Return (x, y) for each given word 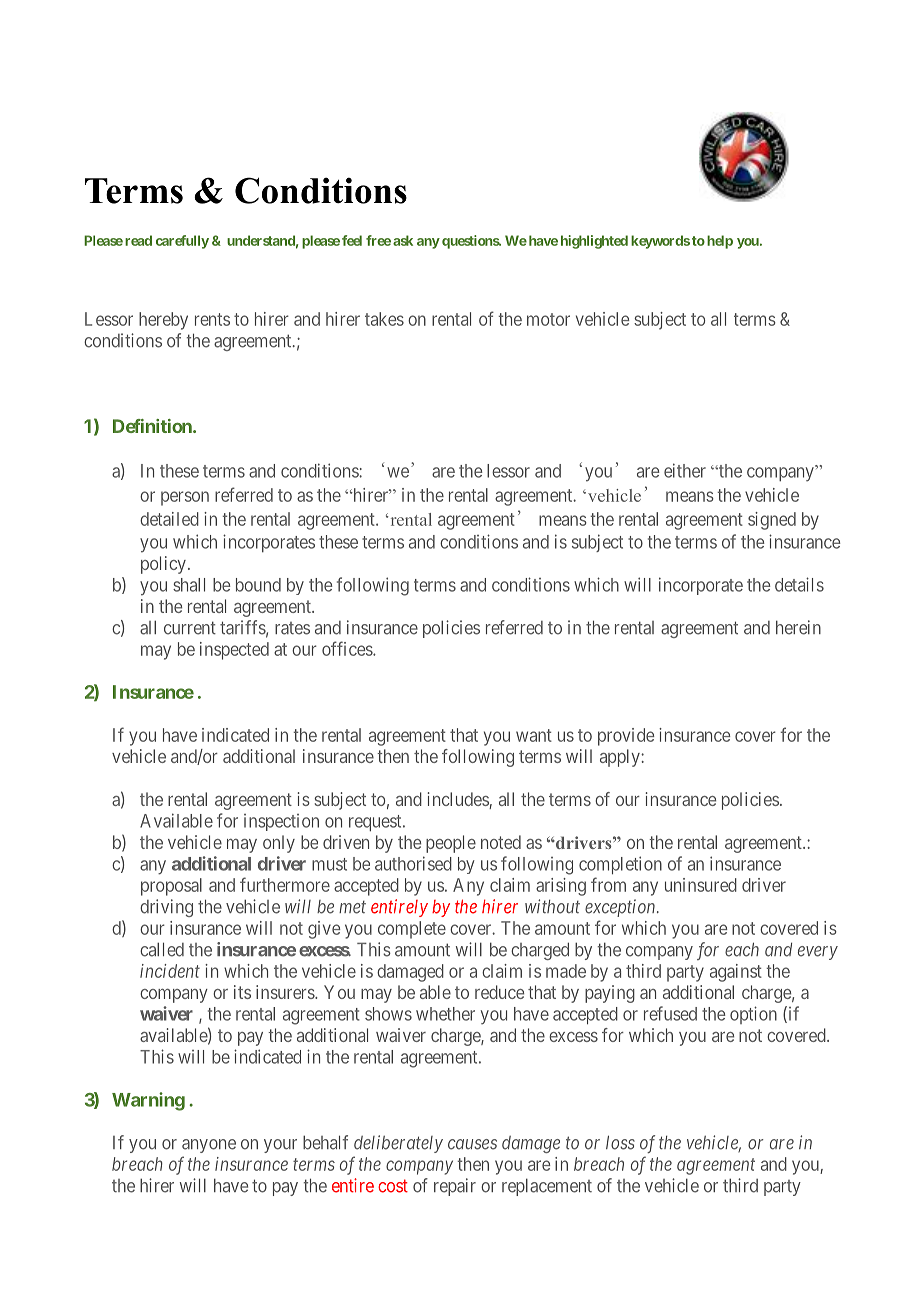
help (720, 242)
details (799, 584)
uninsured (701, 885)
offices (348, 648)
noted (501, 842)
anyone (209, 1146)
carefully (182, 242)
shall (189, 585)
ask (403, 240)
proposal (171, 887)
